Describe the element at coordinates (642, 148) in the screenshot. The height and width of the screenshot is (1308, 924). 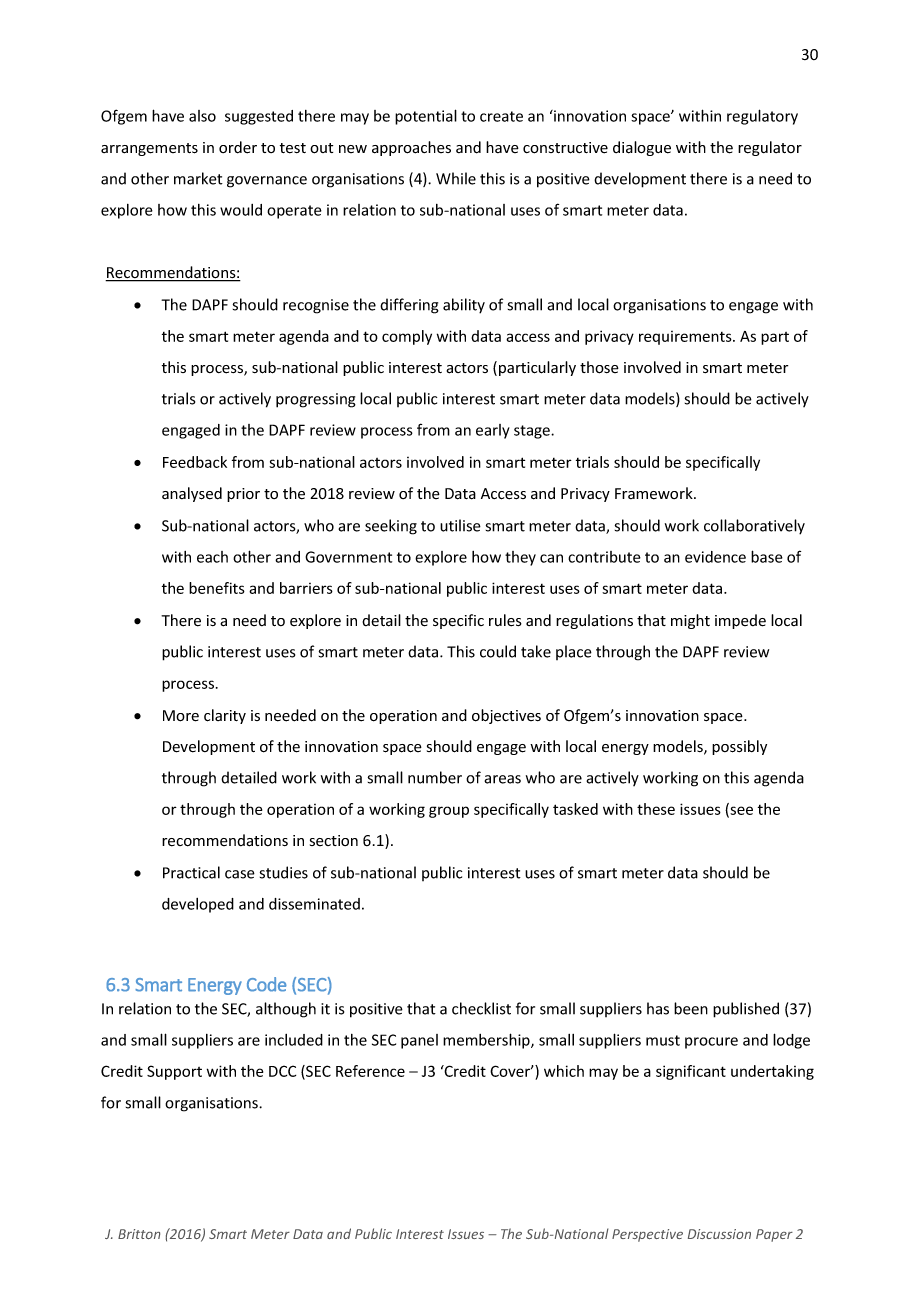
I see `dialogue` at that location.
